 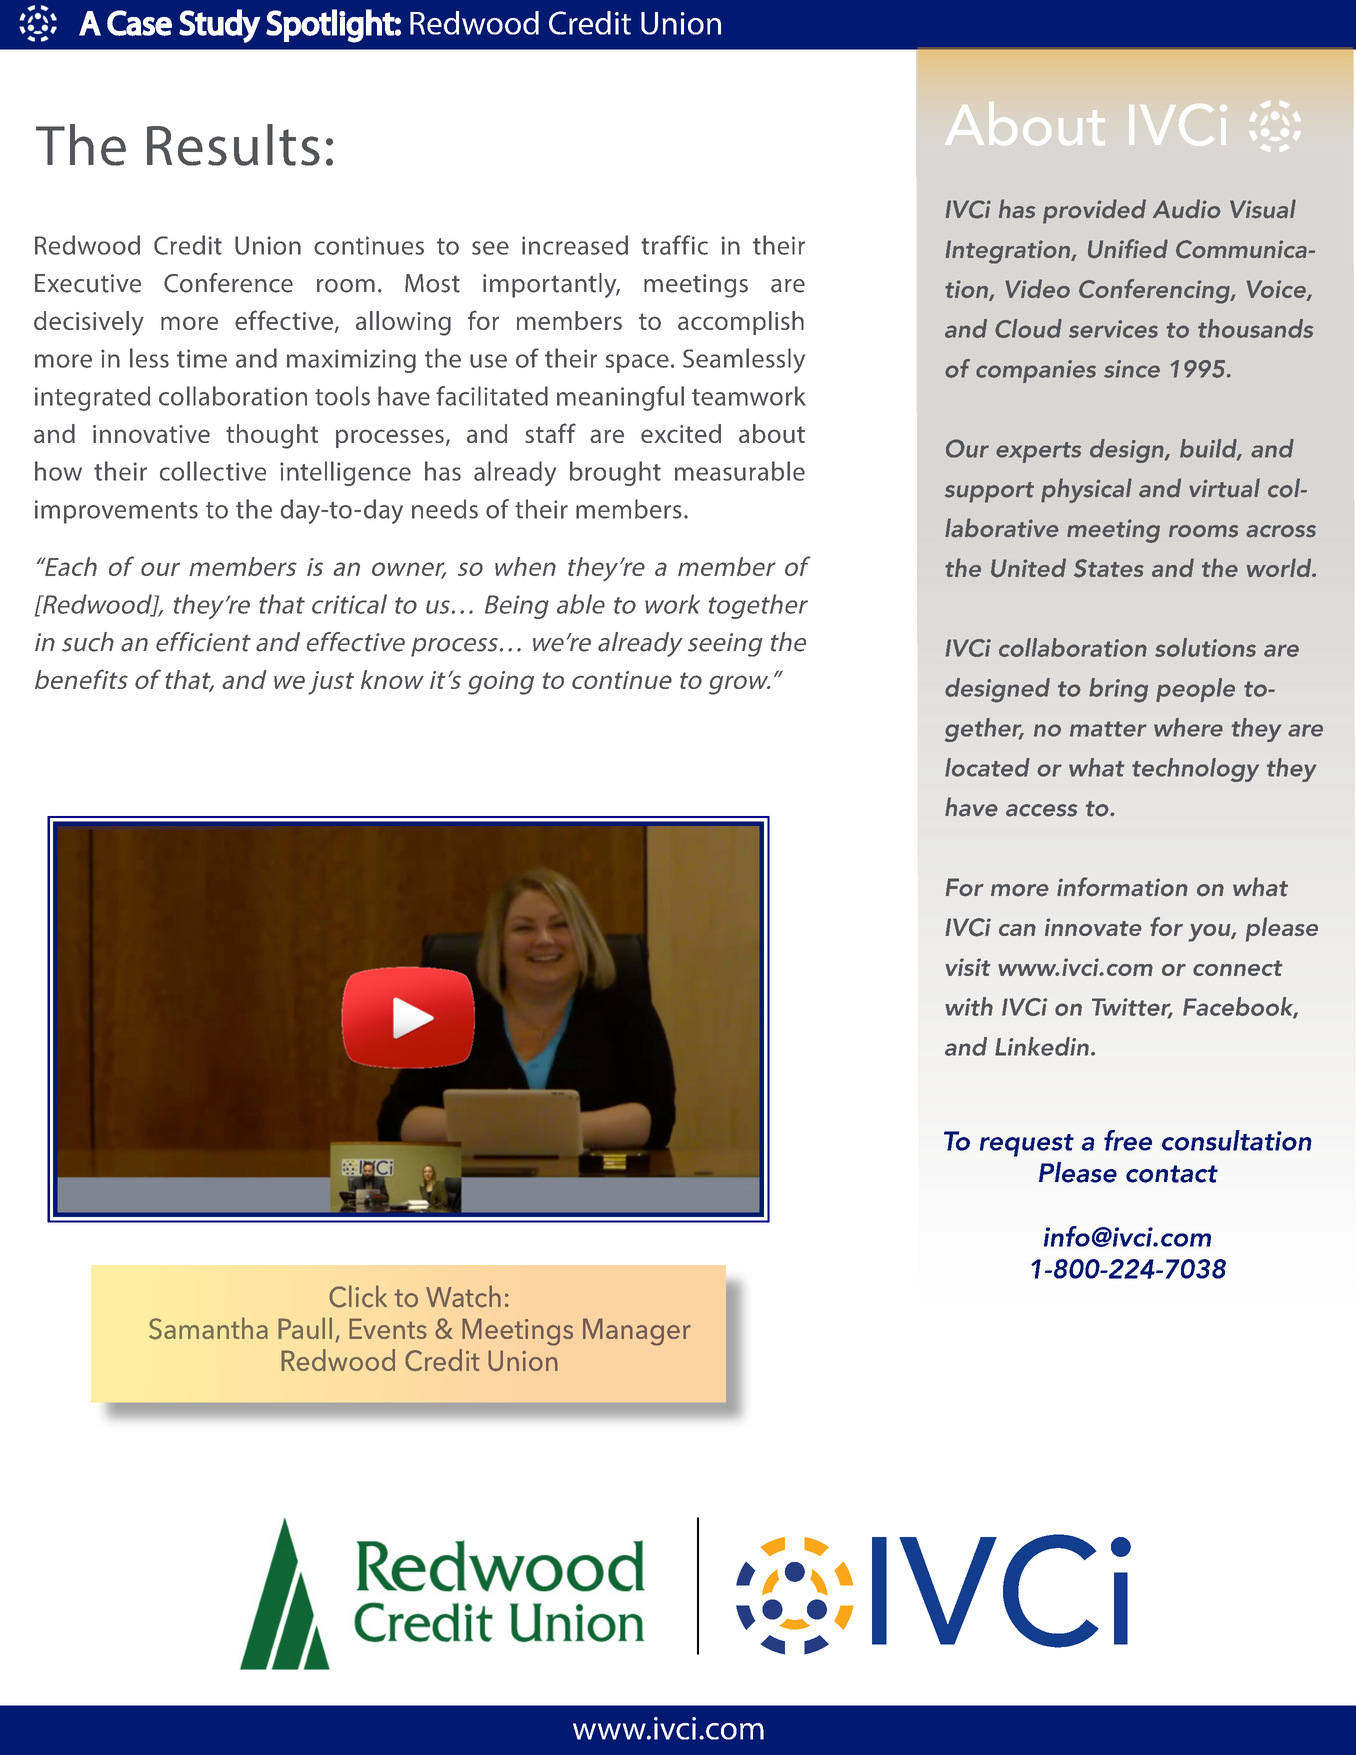 What do you see at coordinates (1172, 1174) in the screenshot?
I see `contact` at bounding box center [1172, 1174].
